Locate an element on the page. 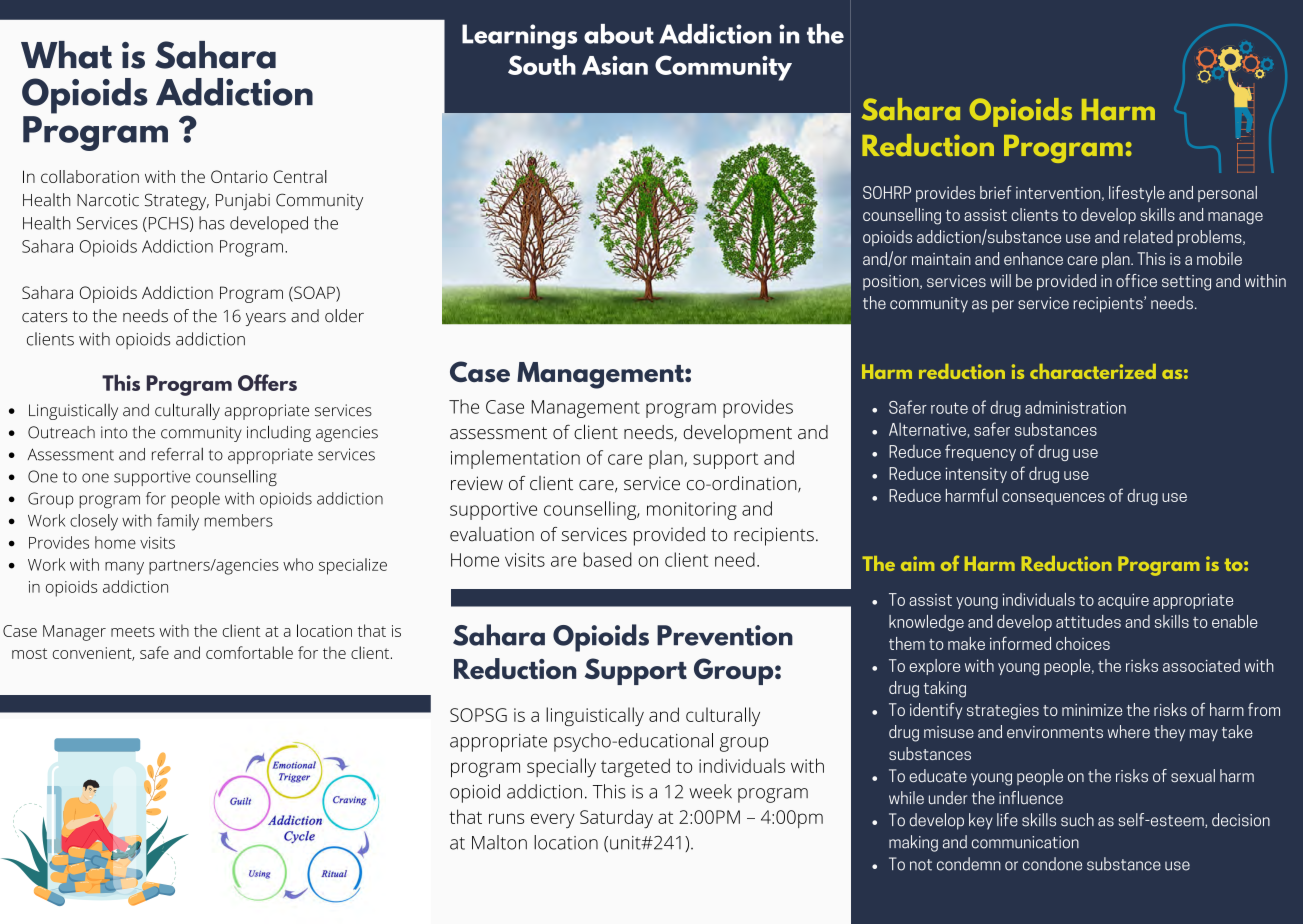 The height and width of the page is (924, 1303). brief is located at coordinates (996, 192).
